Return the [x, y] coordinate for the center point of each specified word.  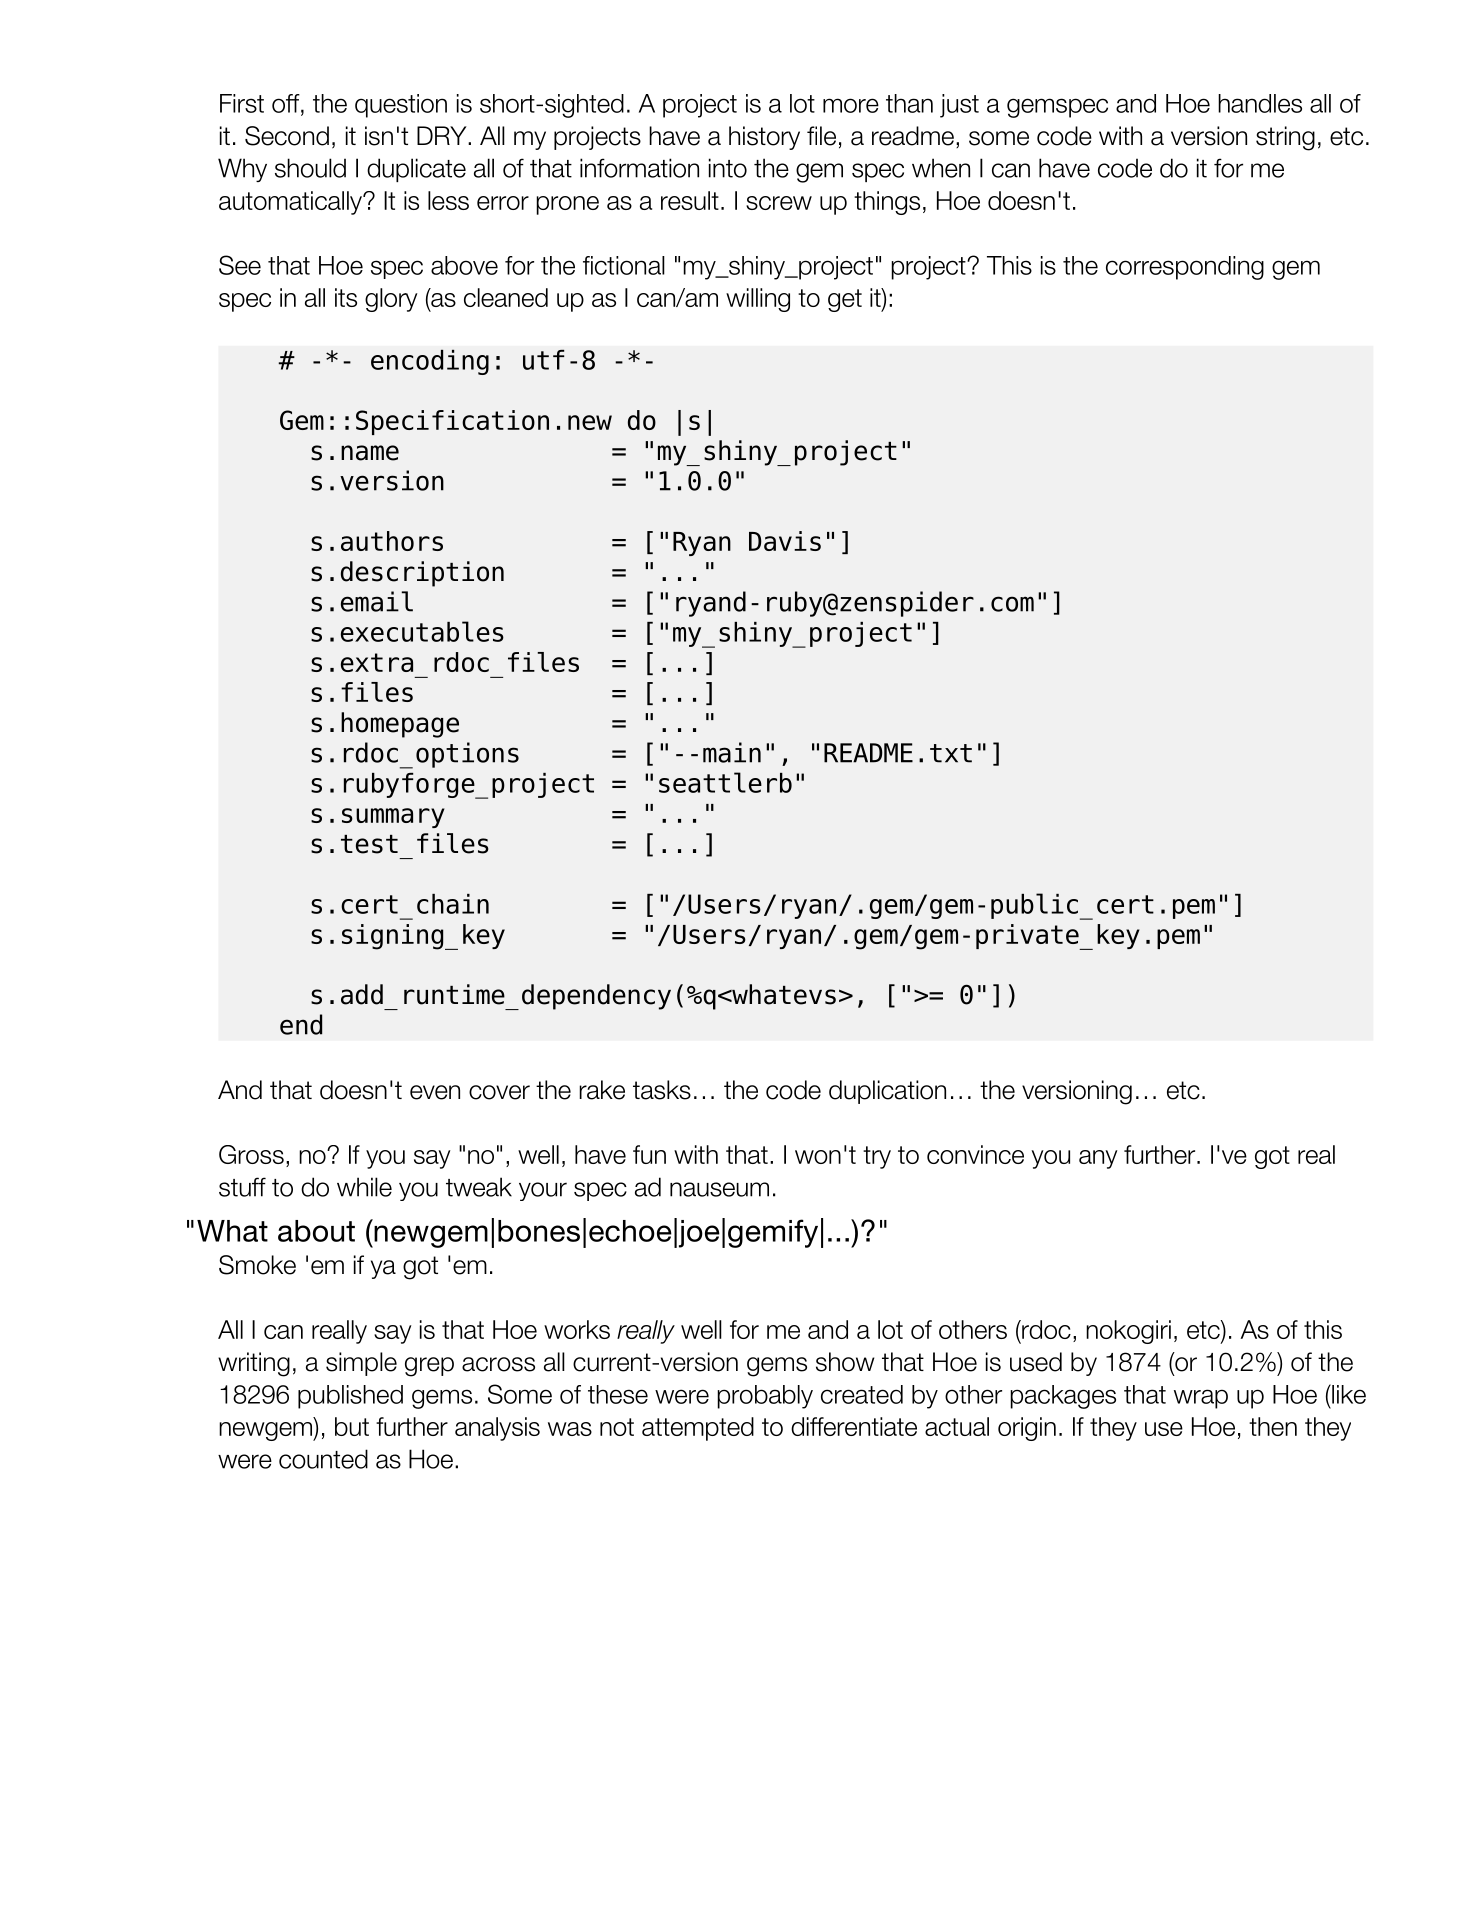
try [877, 1157]
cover [499, 1092]
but [352, 1426]
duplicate [416, 170]
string [1285, 138]
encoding [430, 362]
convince [975, 1154]
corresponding [1185, 268]
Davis [785, 541]
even [435, 1092]
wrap [1201, 1399]
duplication [887, 1092]
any [1098, 1159]
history [764, 138]
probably [765, 1397]
